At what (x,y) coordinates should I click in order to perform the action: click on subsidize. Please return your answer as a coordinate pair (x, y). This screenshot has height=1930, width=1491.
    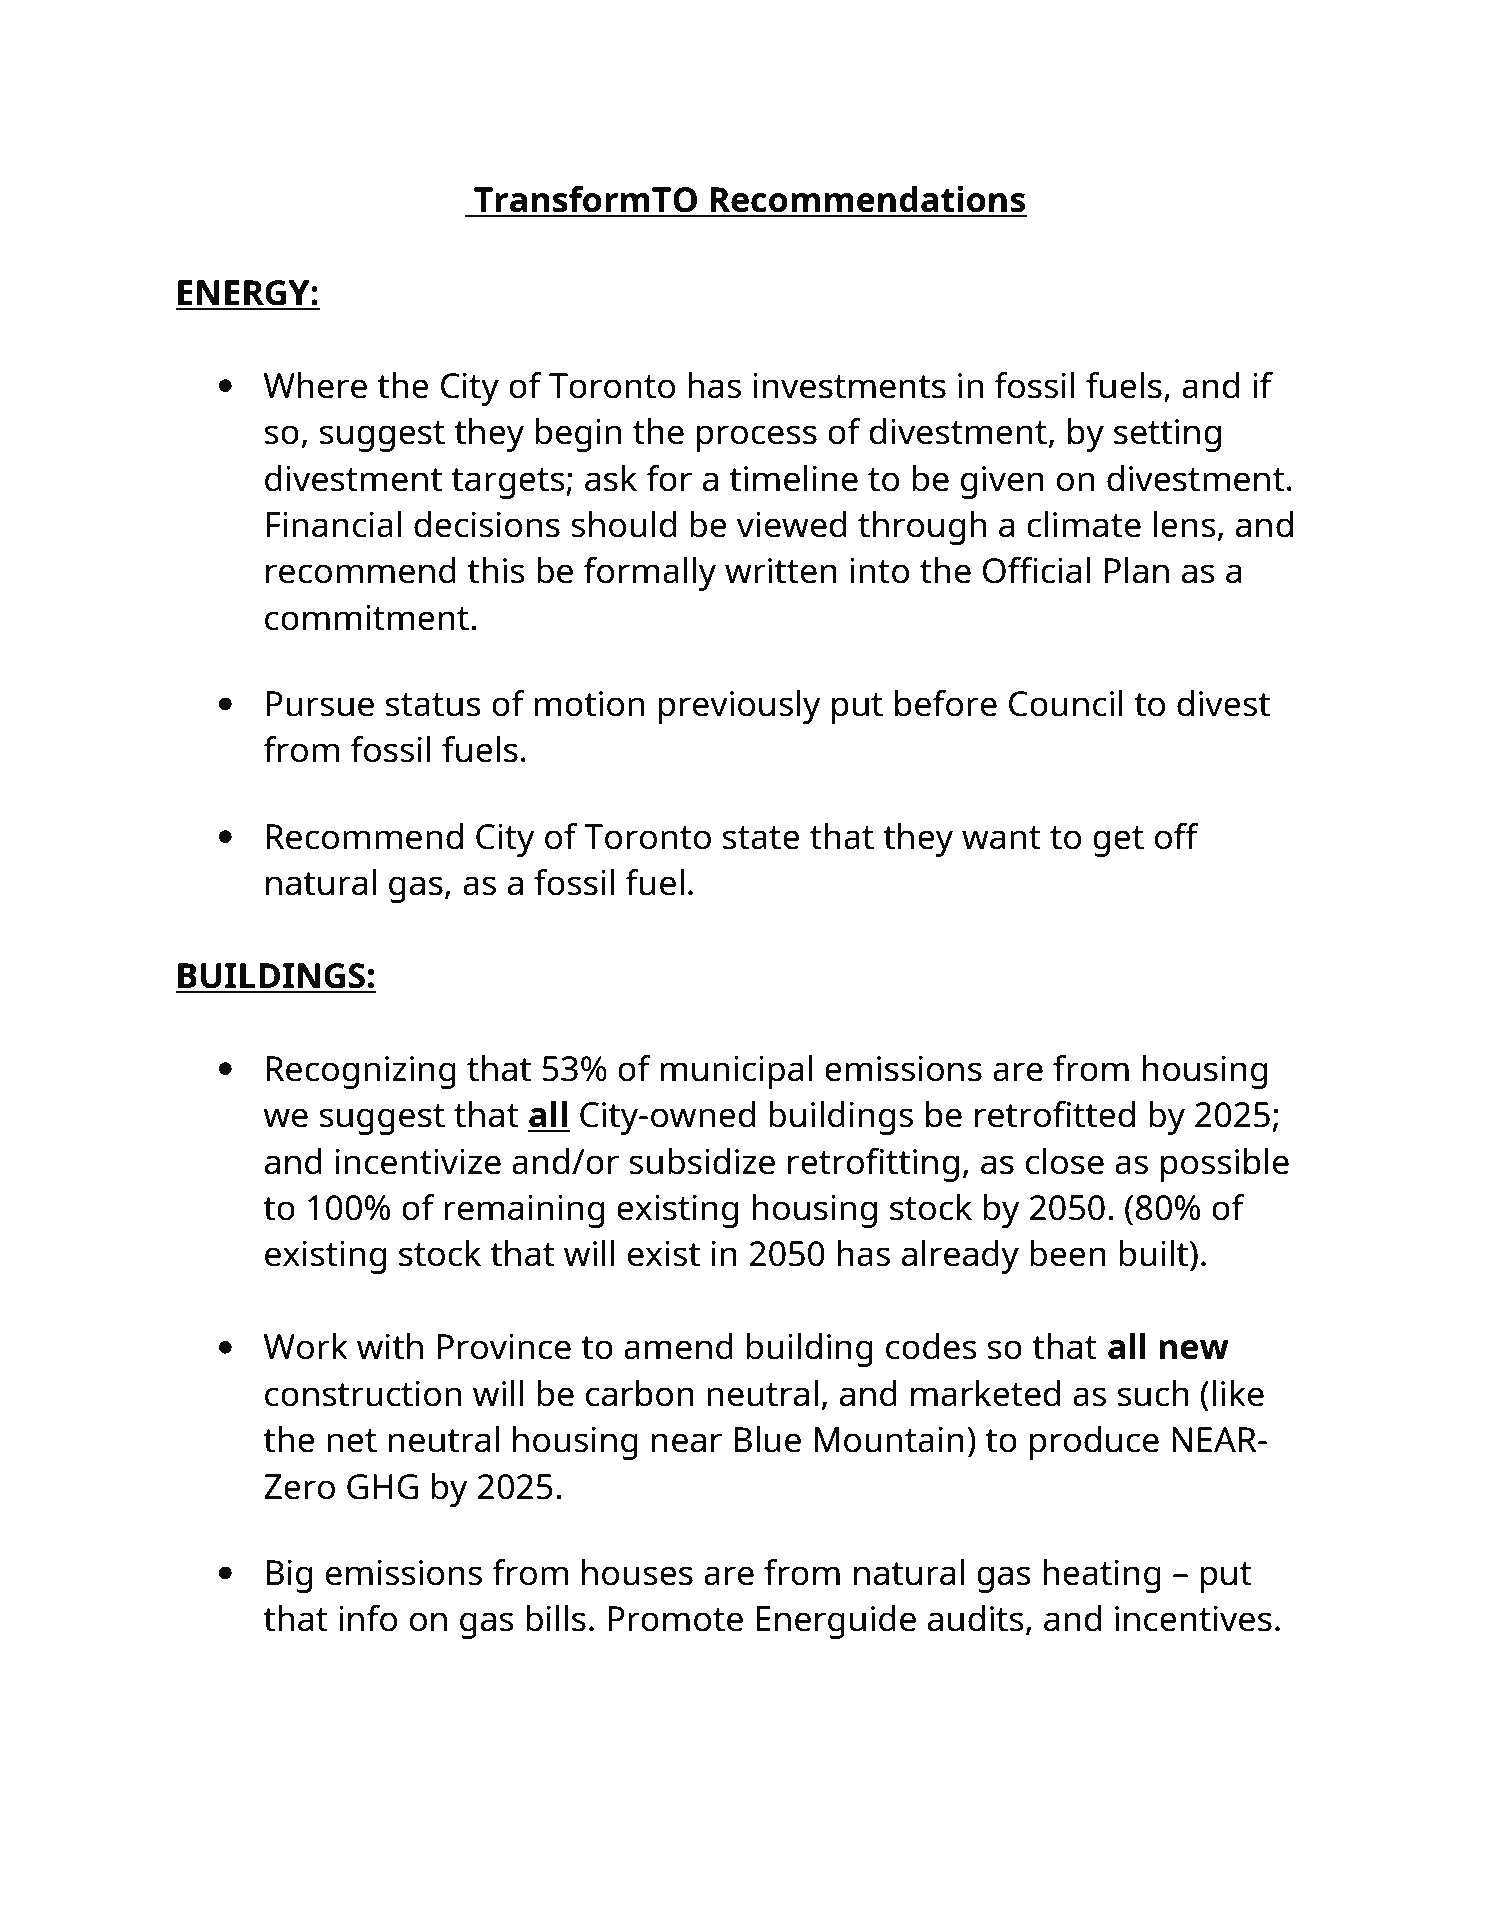
    Looking at the image, I should click on (702, 1161).
